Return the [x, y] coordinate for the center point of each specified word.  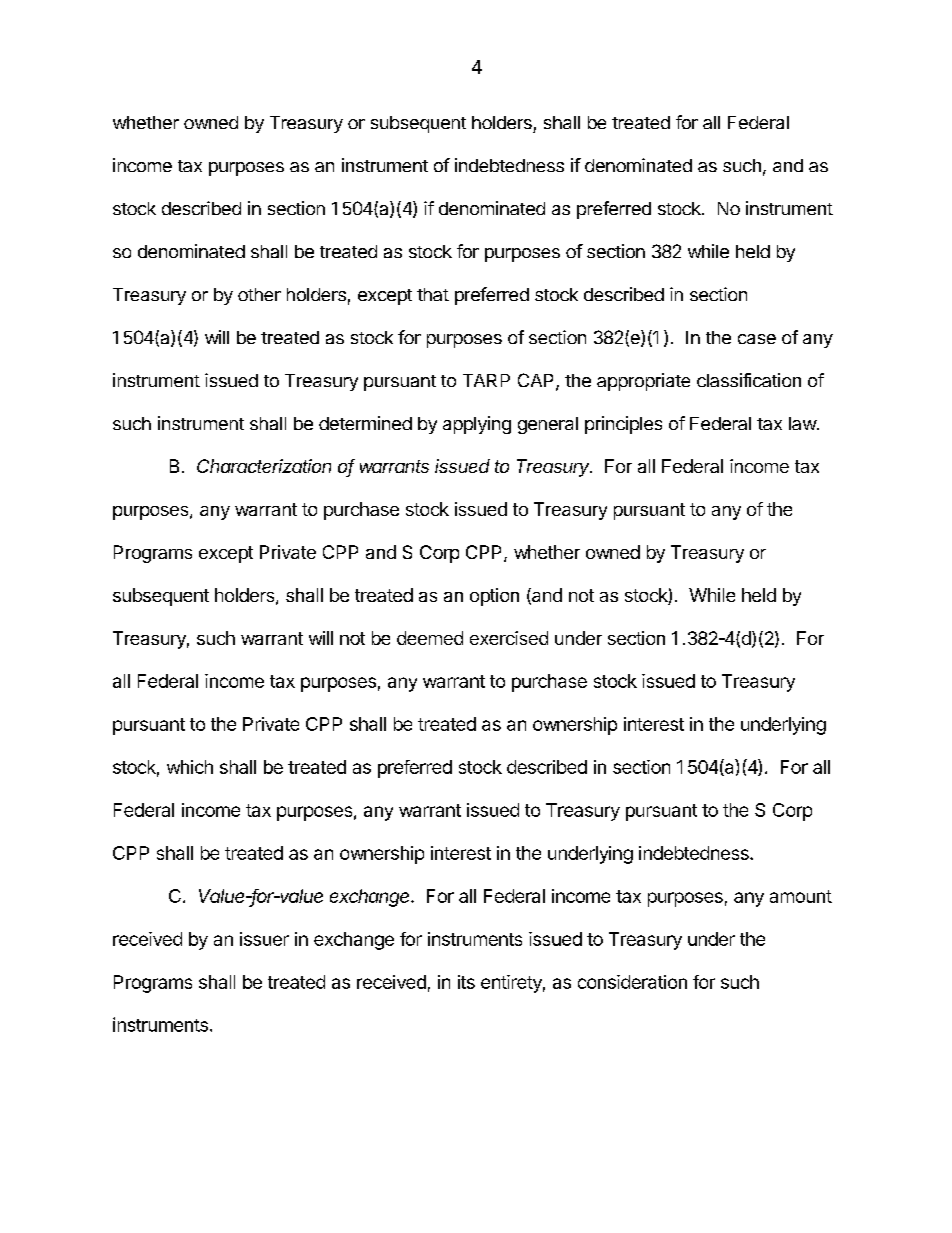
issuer [264, 939]
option [494, 597]
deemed [430, 638]
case [757, 339]
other [259, 294]
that [433, 294]
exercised [509, 638]
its [466, 982]
